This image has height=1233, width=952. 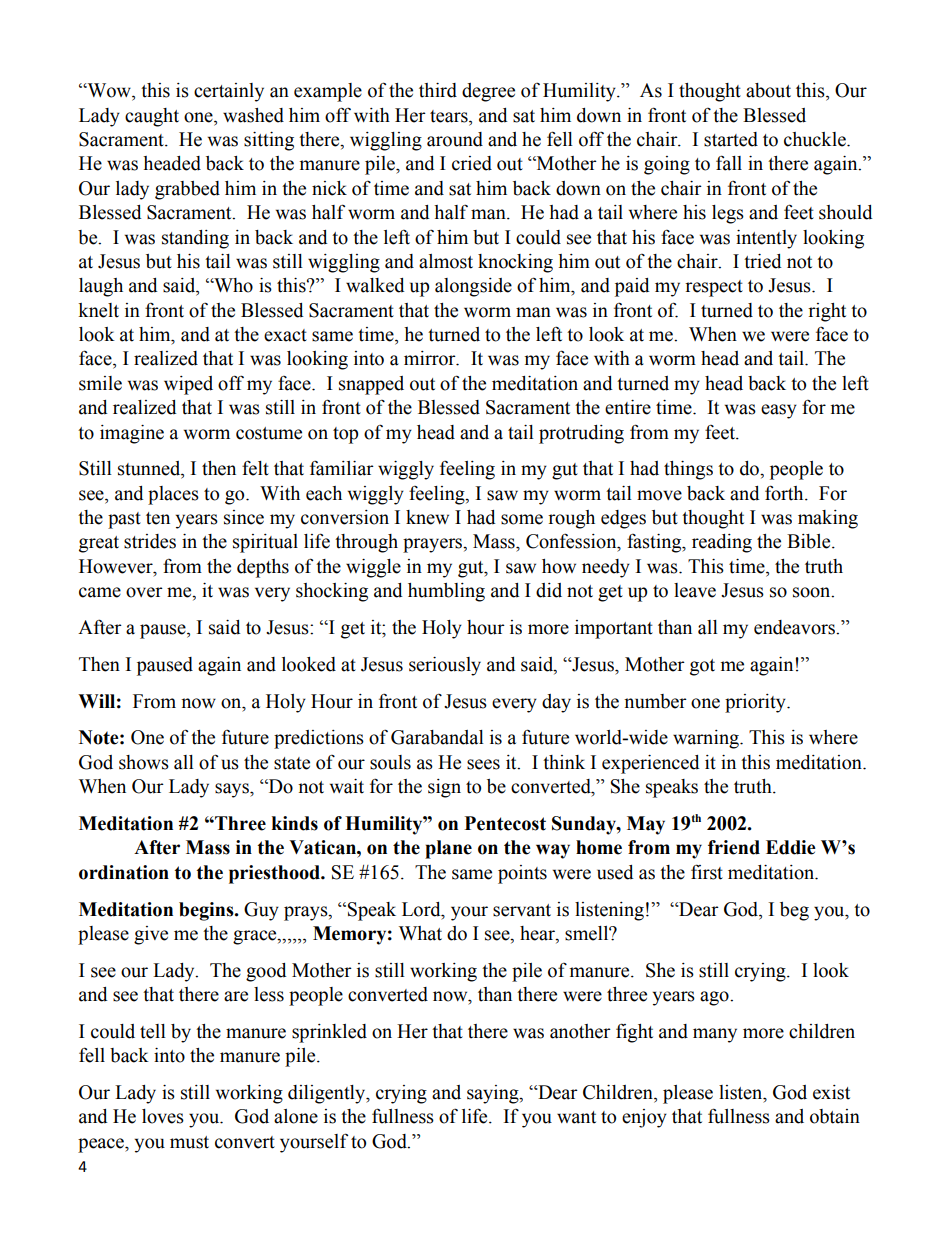 What do you see at coordinates (448, 849) in the image?
I see `plane` at bounding box center [448, 849].
